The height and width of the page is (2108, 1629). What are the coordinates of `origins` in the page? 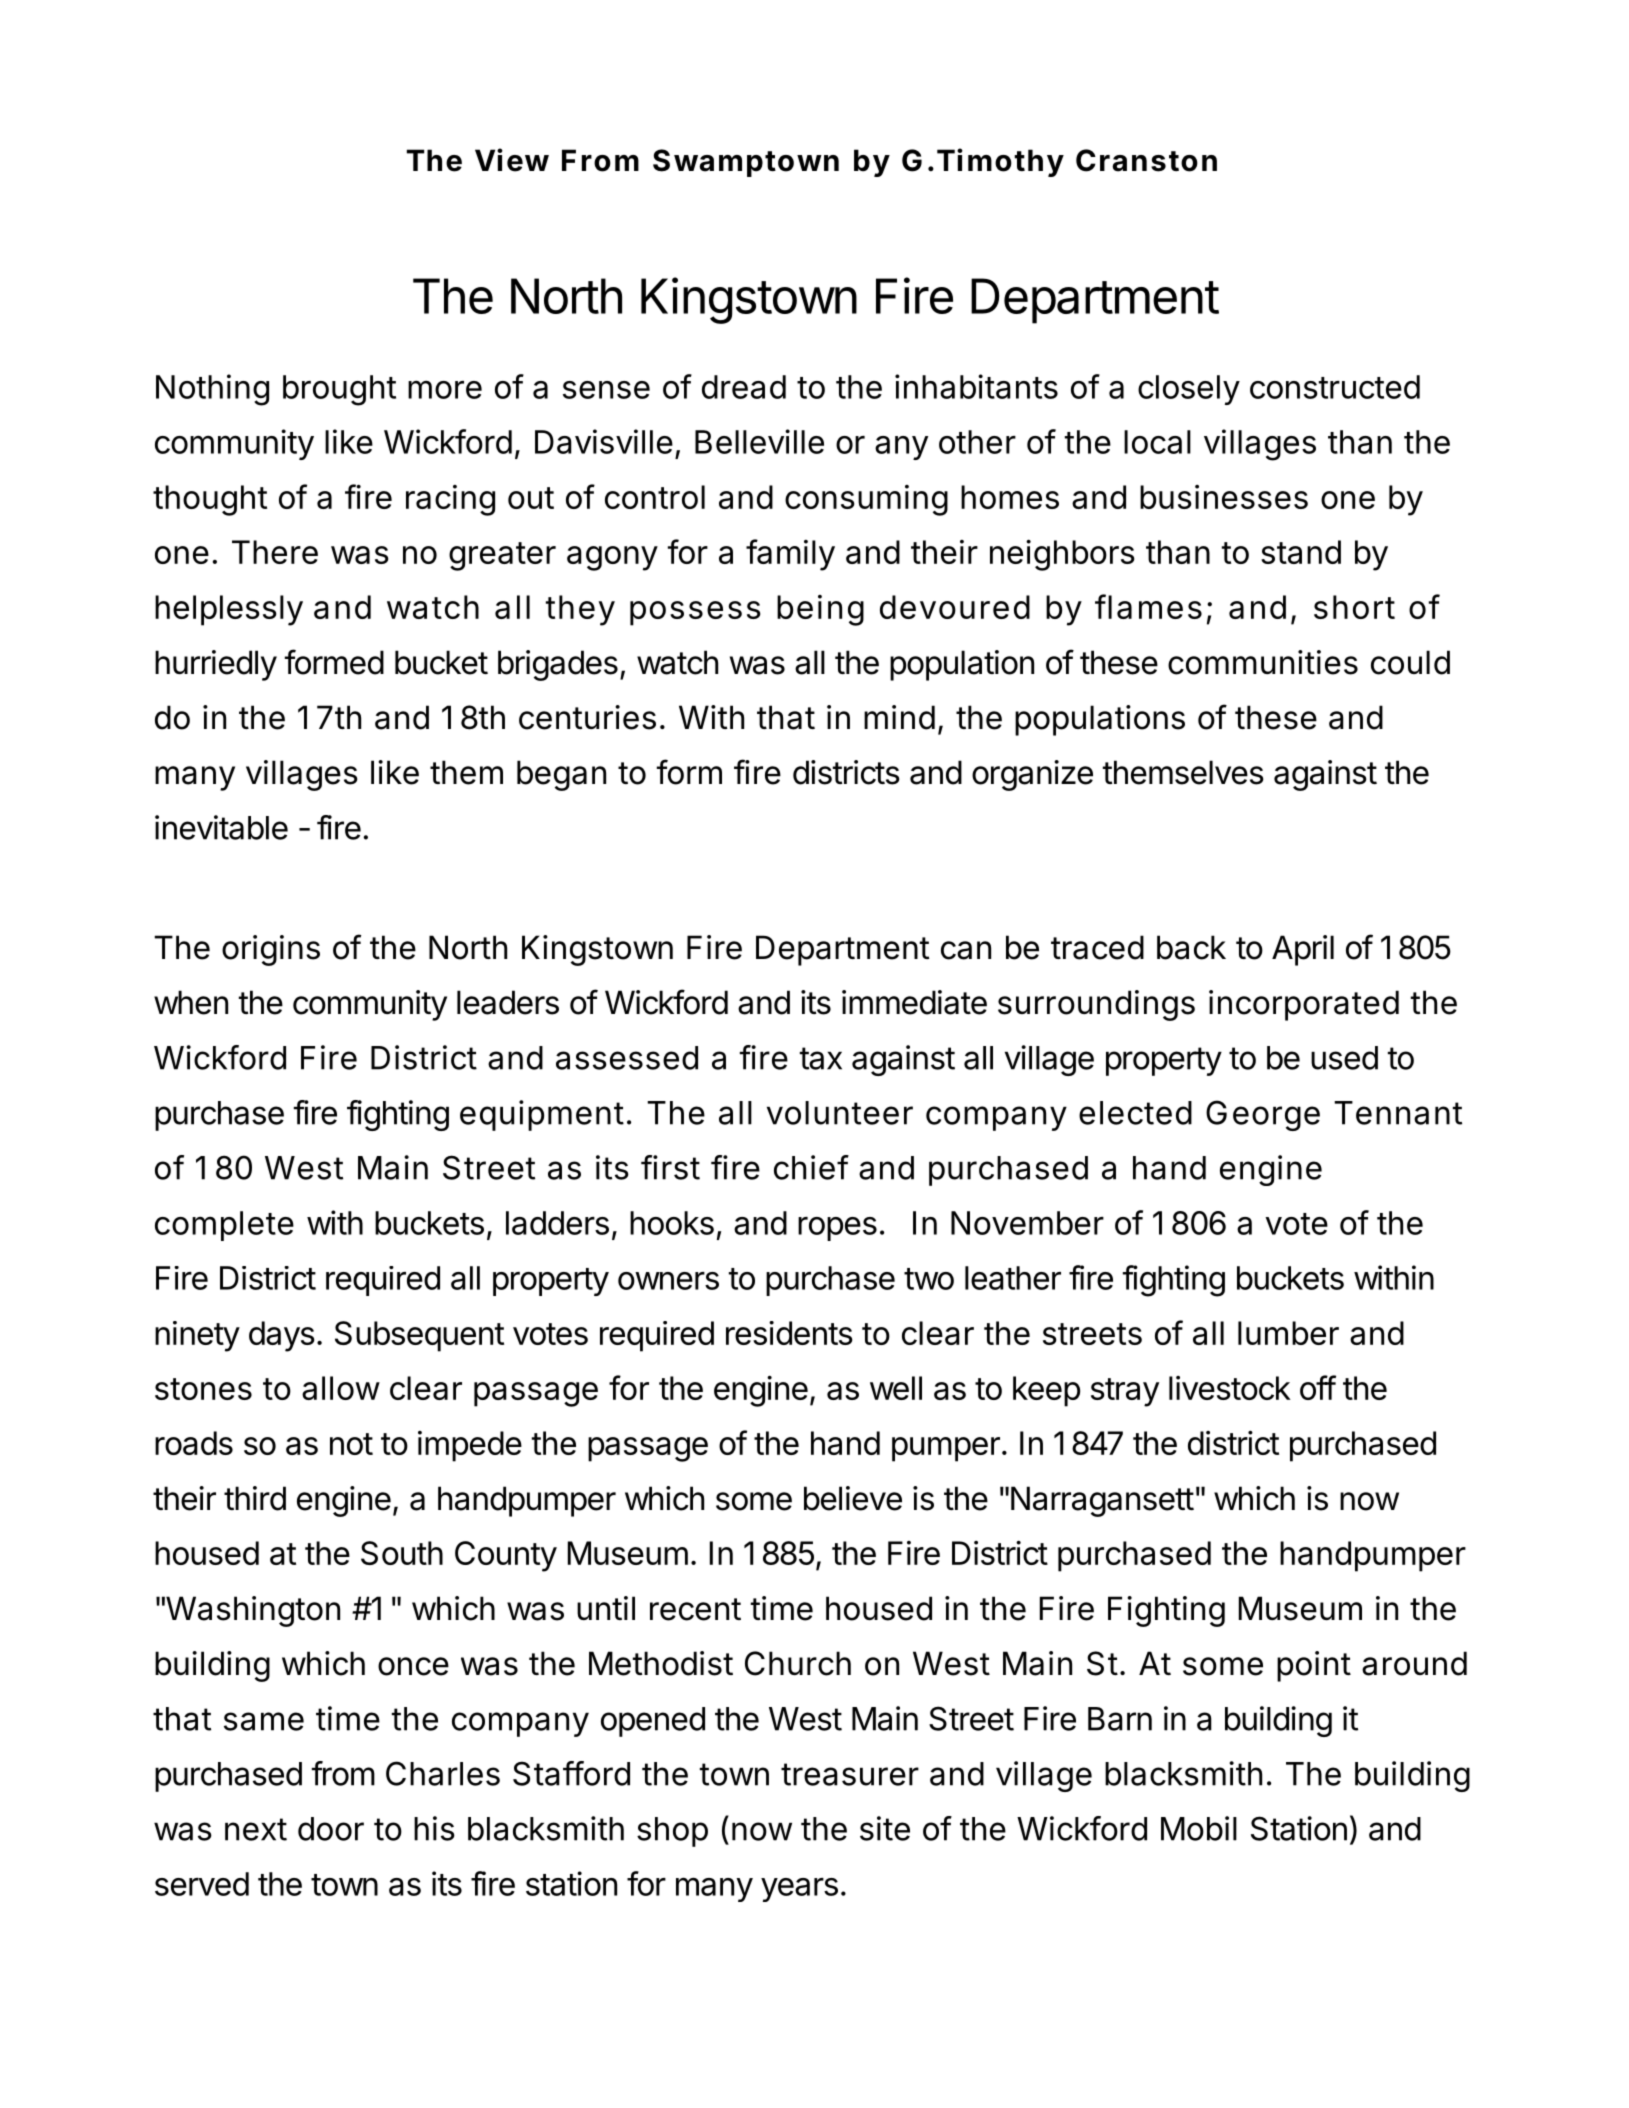 It's located at (271, 950).
